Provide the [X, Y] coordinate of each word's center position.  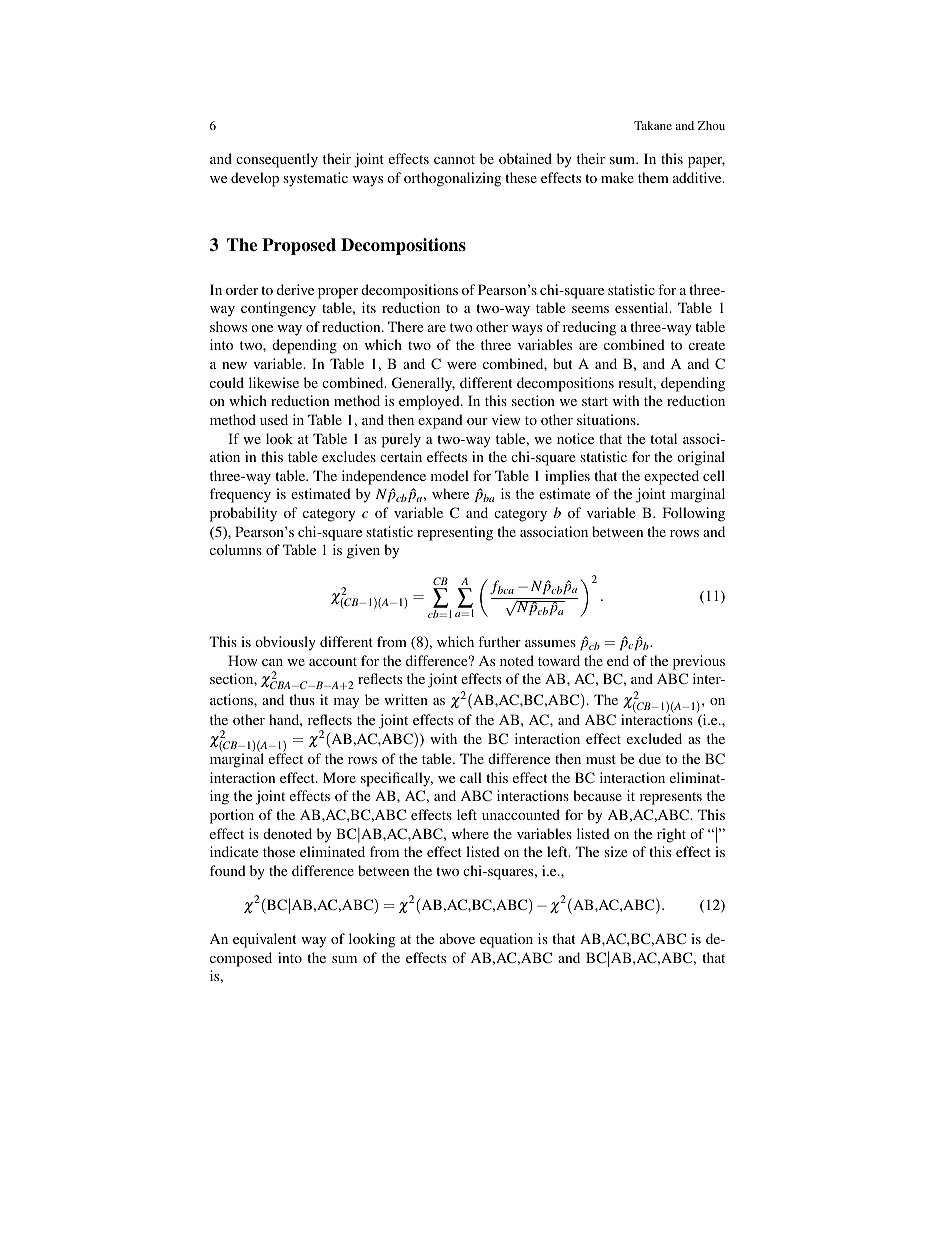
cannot [454, 159]
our [477, 421]
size [615, 851]
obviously [285, 643]
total [663, 438]
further [499, 641]
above [457, 938]
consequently [277, 160]
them [653, 177]
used [274, 419]
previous [699, 662]
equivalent [264, 940]
